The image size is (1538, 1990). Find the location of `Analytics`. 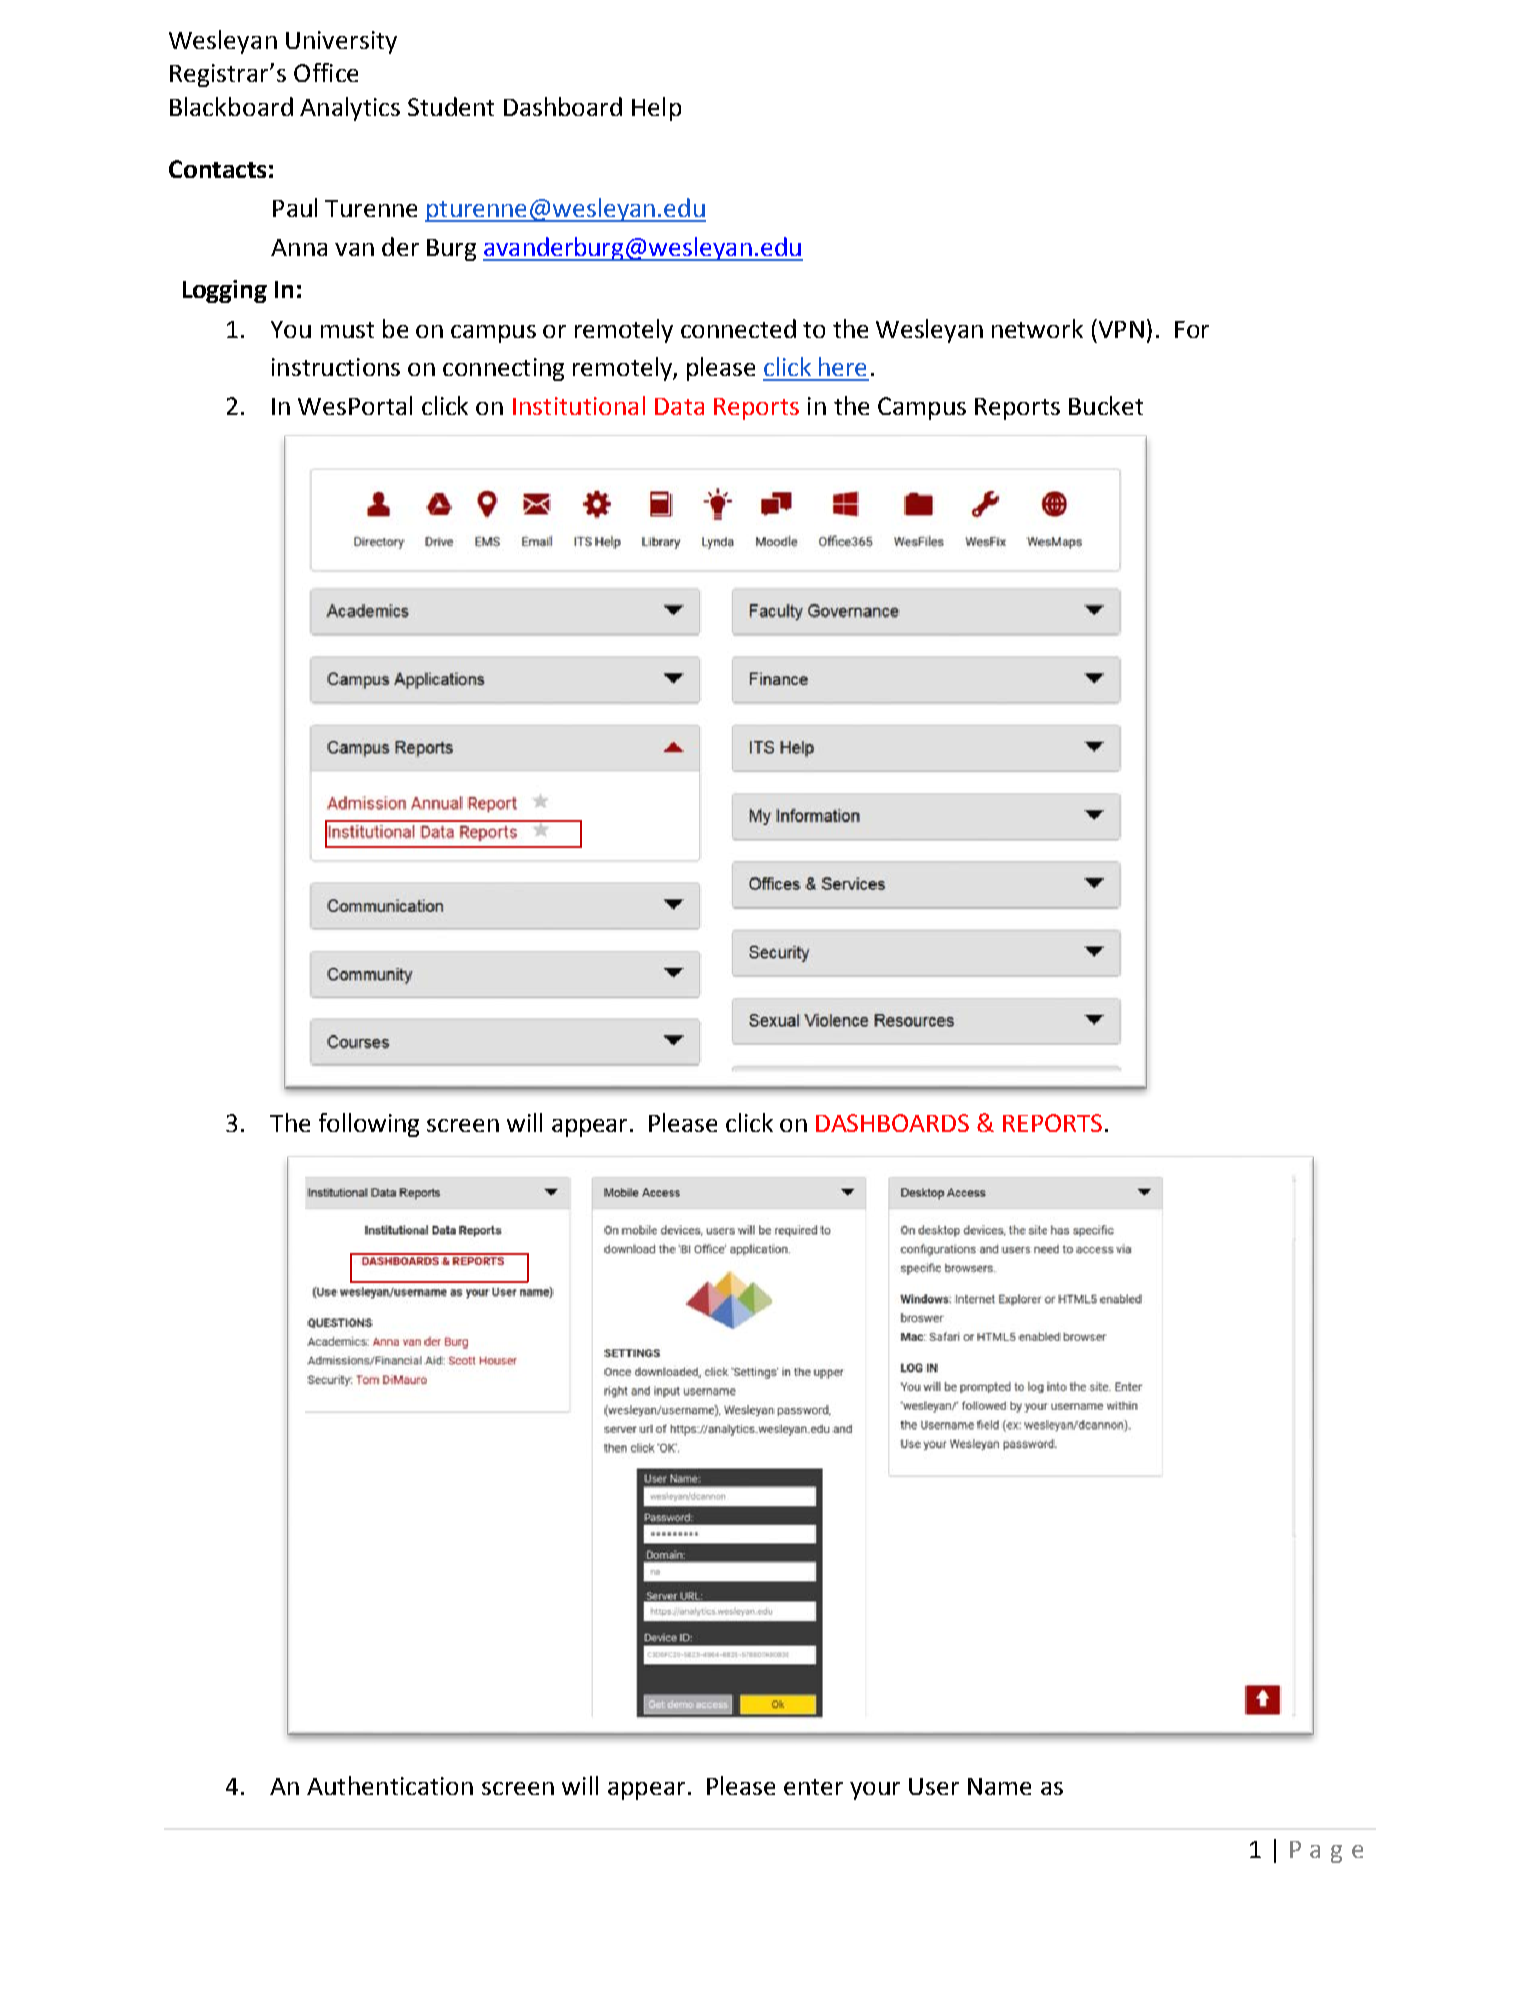

Analytics is located at coordinates (350, 109).
